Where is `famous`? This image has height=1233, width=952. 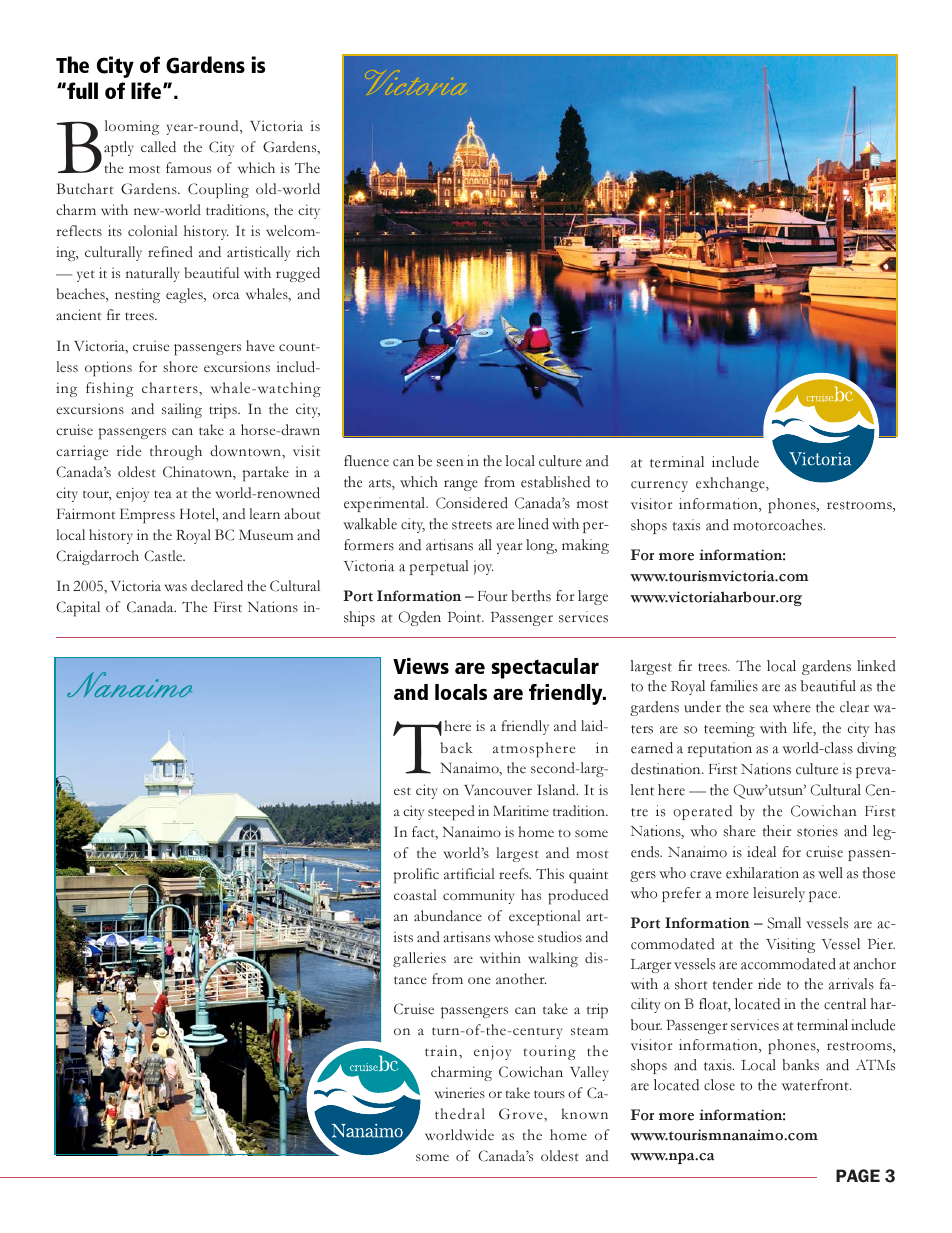
famous is located at coordinates (188, 167).
